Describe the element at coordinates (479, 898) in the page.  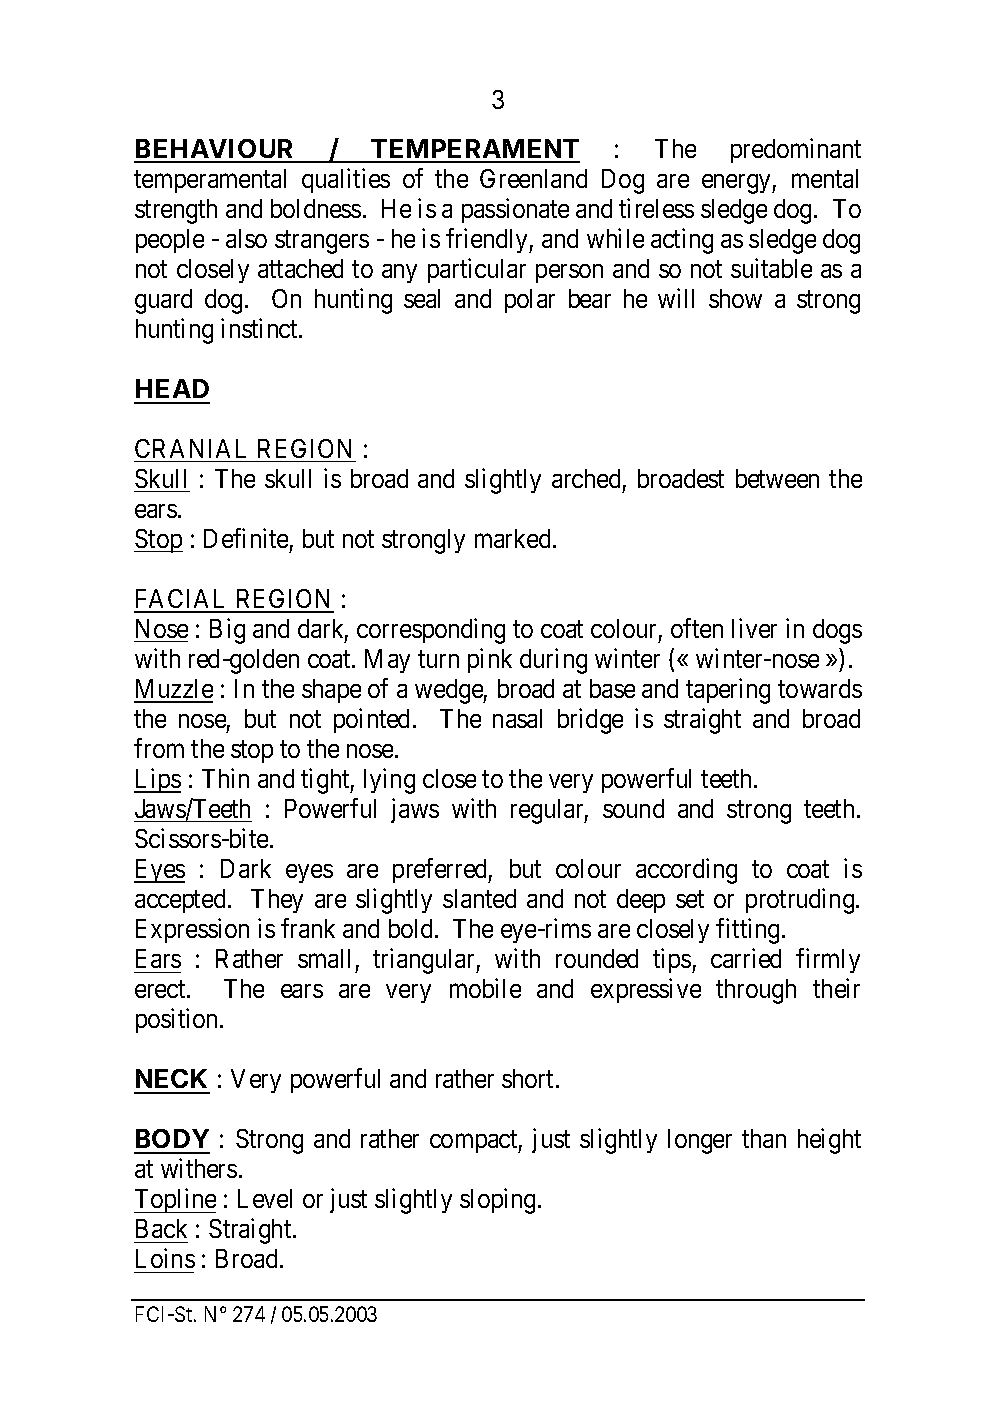
I see `slanted` at that location.
